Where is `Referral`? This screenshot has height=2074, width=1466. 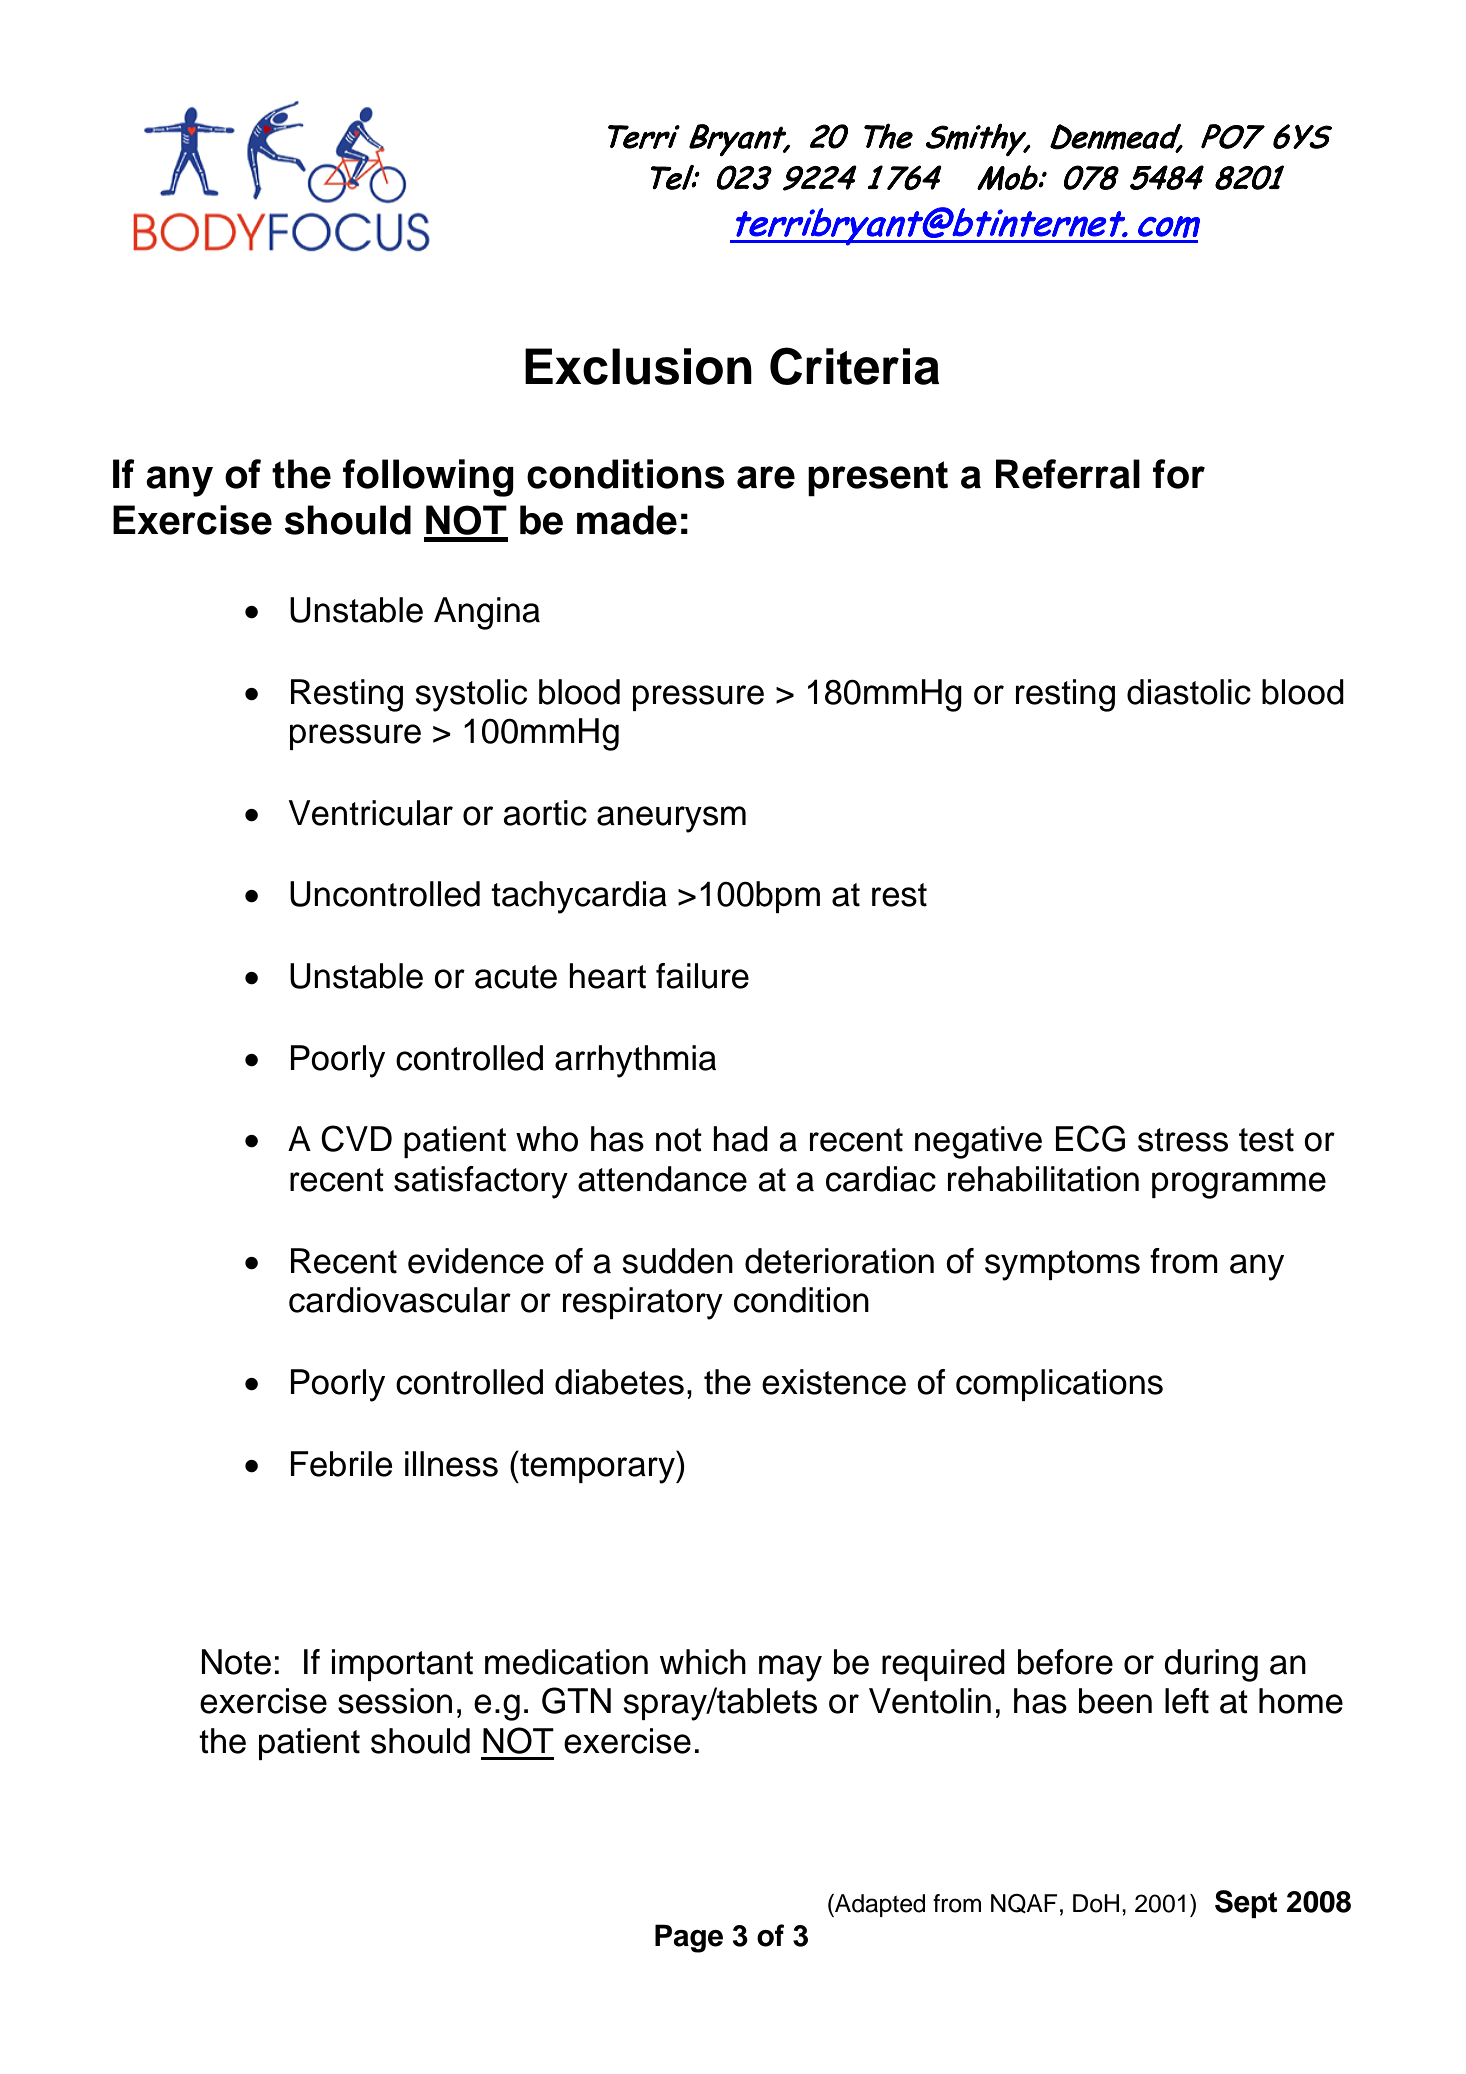
Referral is located at coordinates (1068, 474).
